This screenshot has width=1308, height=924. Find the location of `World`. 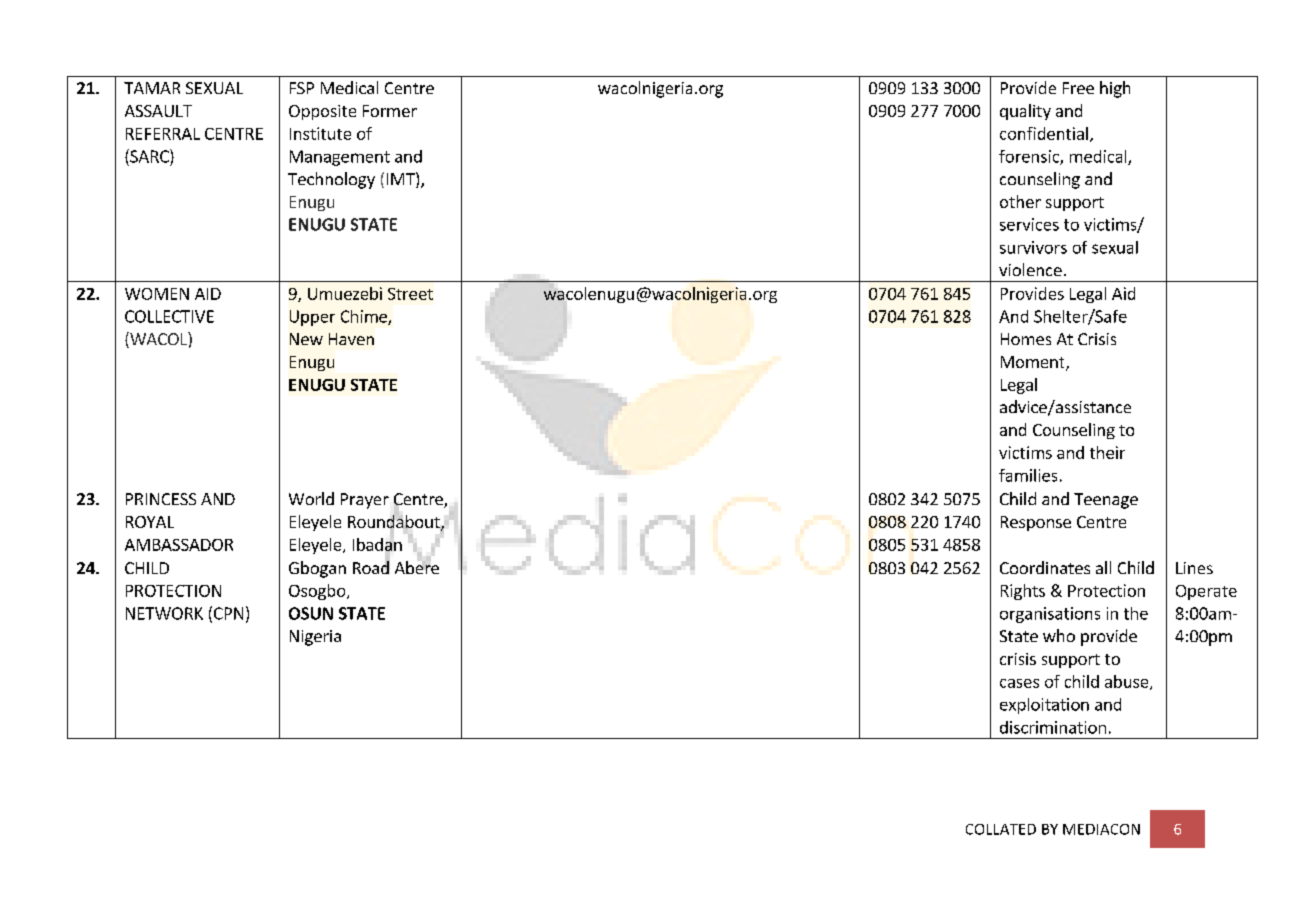

World is located at coordinates (311, 498).
